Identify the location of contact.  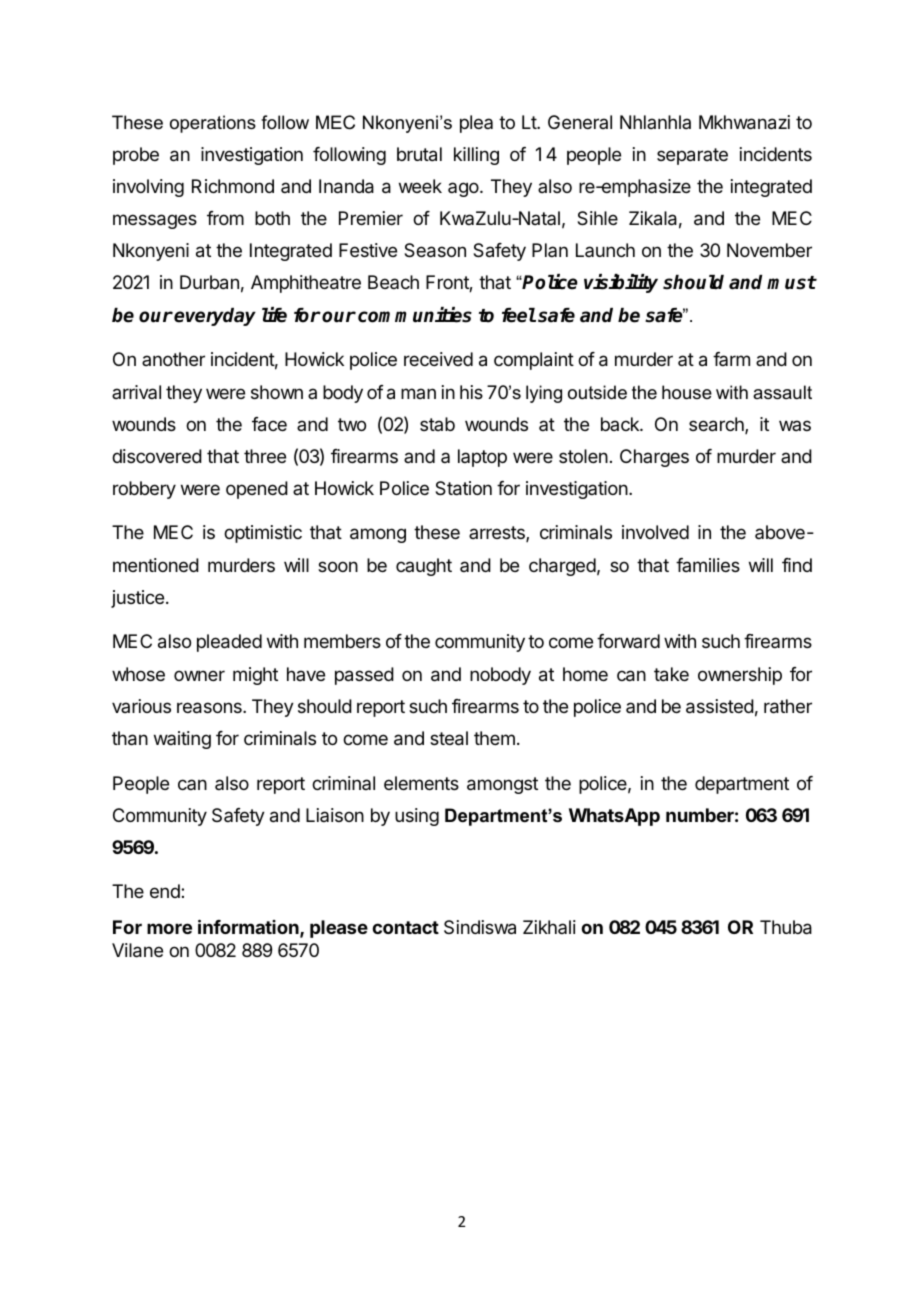
(405, 927).
